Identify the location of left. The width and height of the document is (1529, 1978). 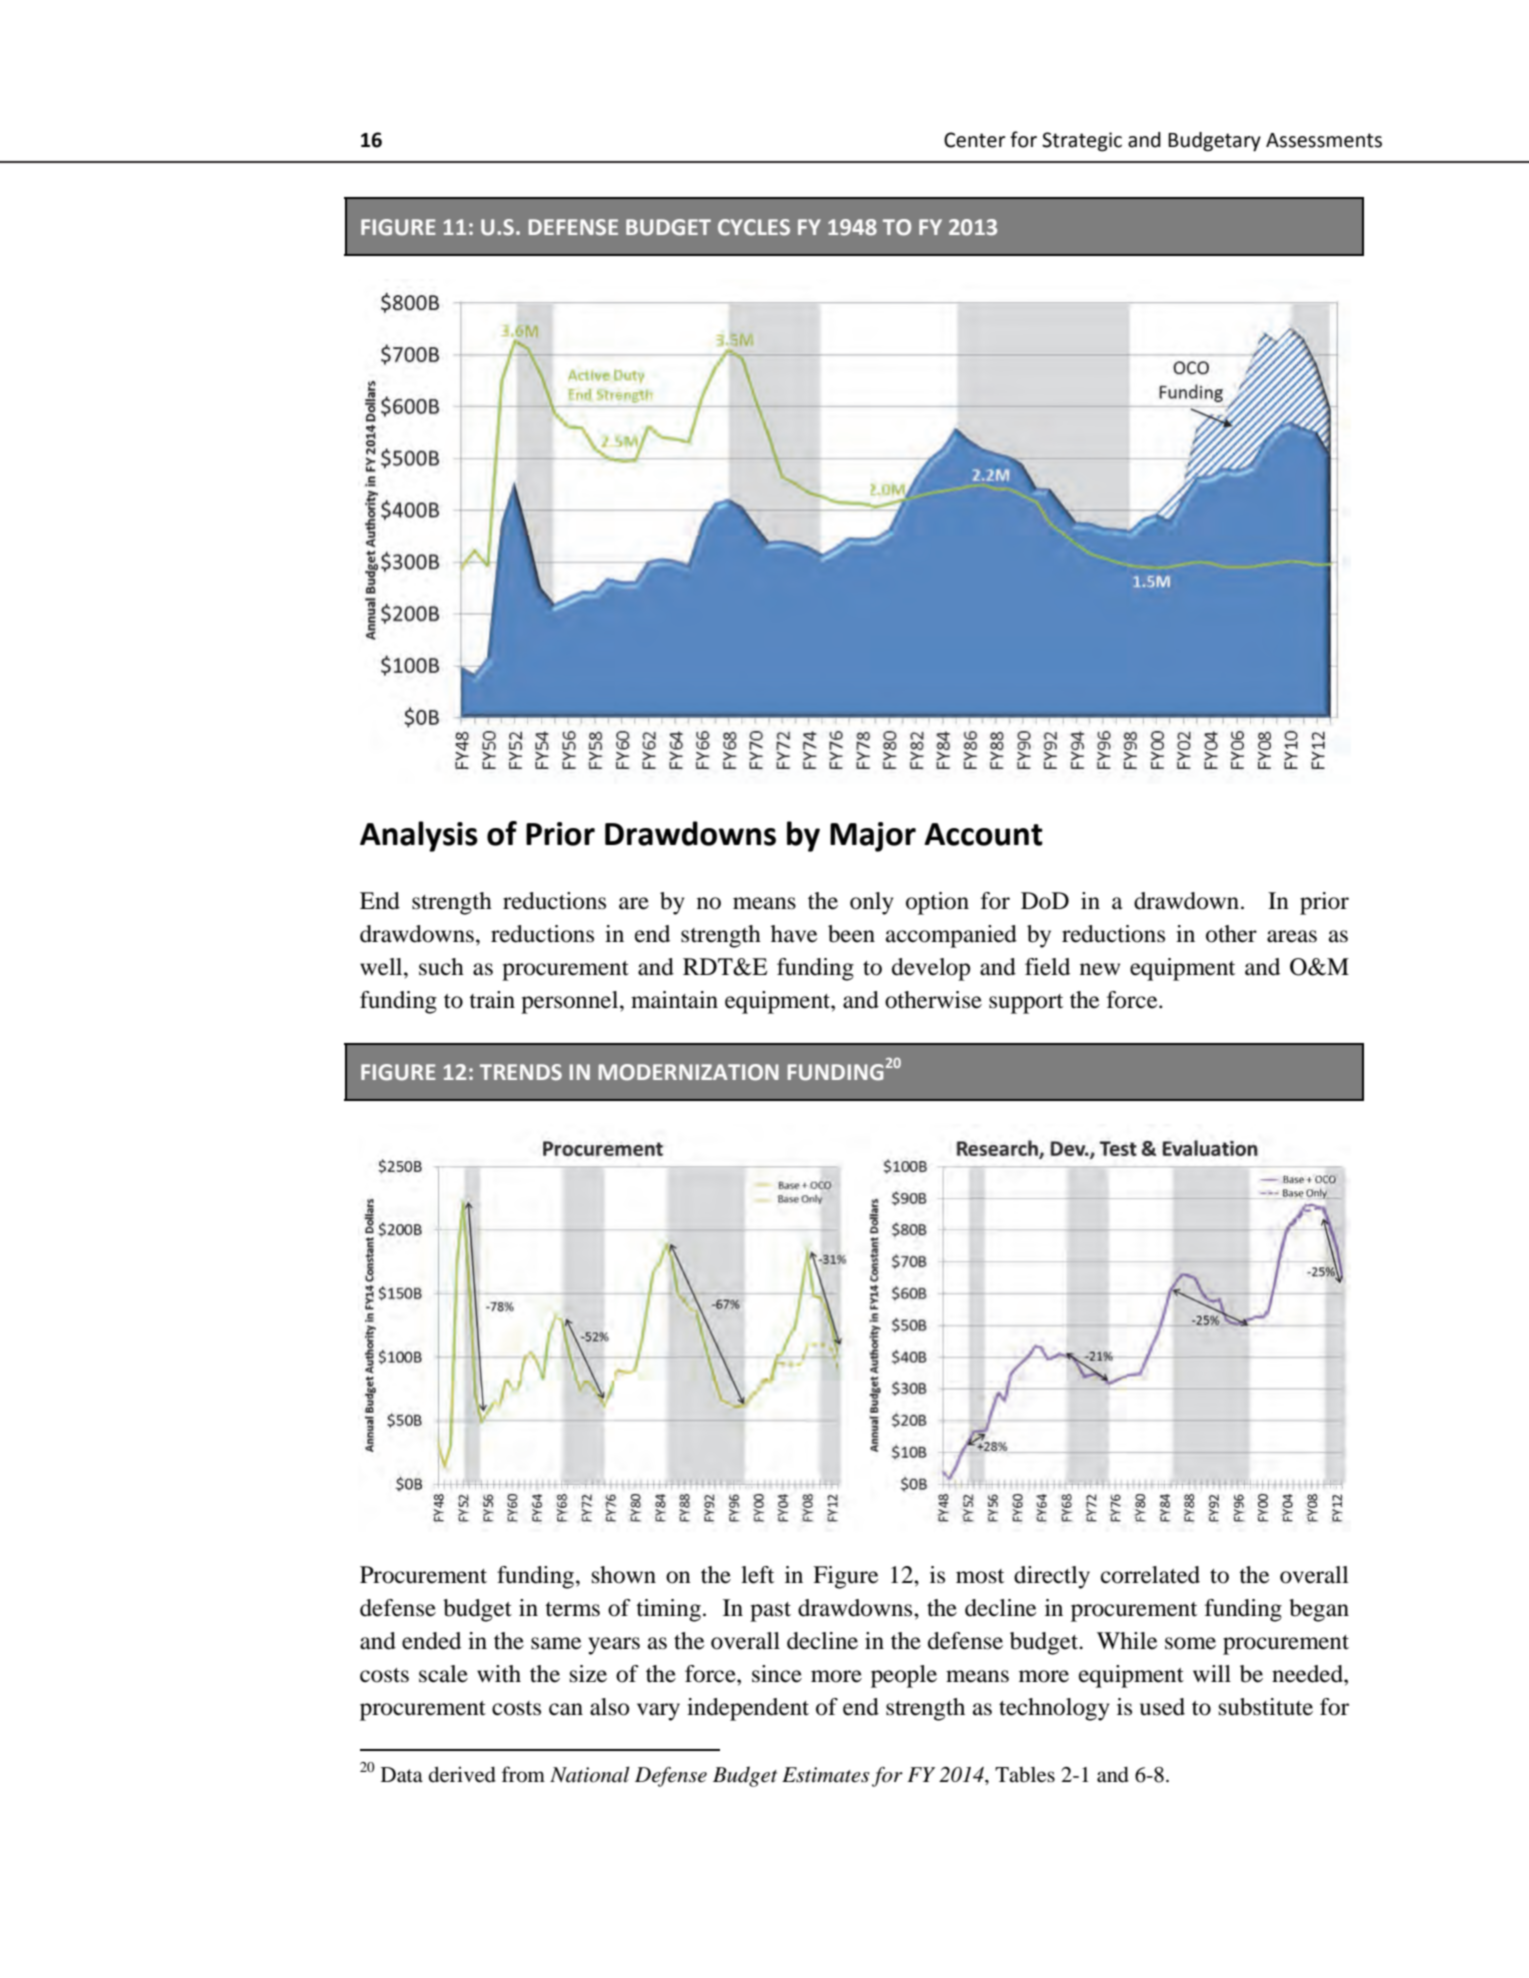
(757, 1575).
